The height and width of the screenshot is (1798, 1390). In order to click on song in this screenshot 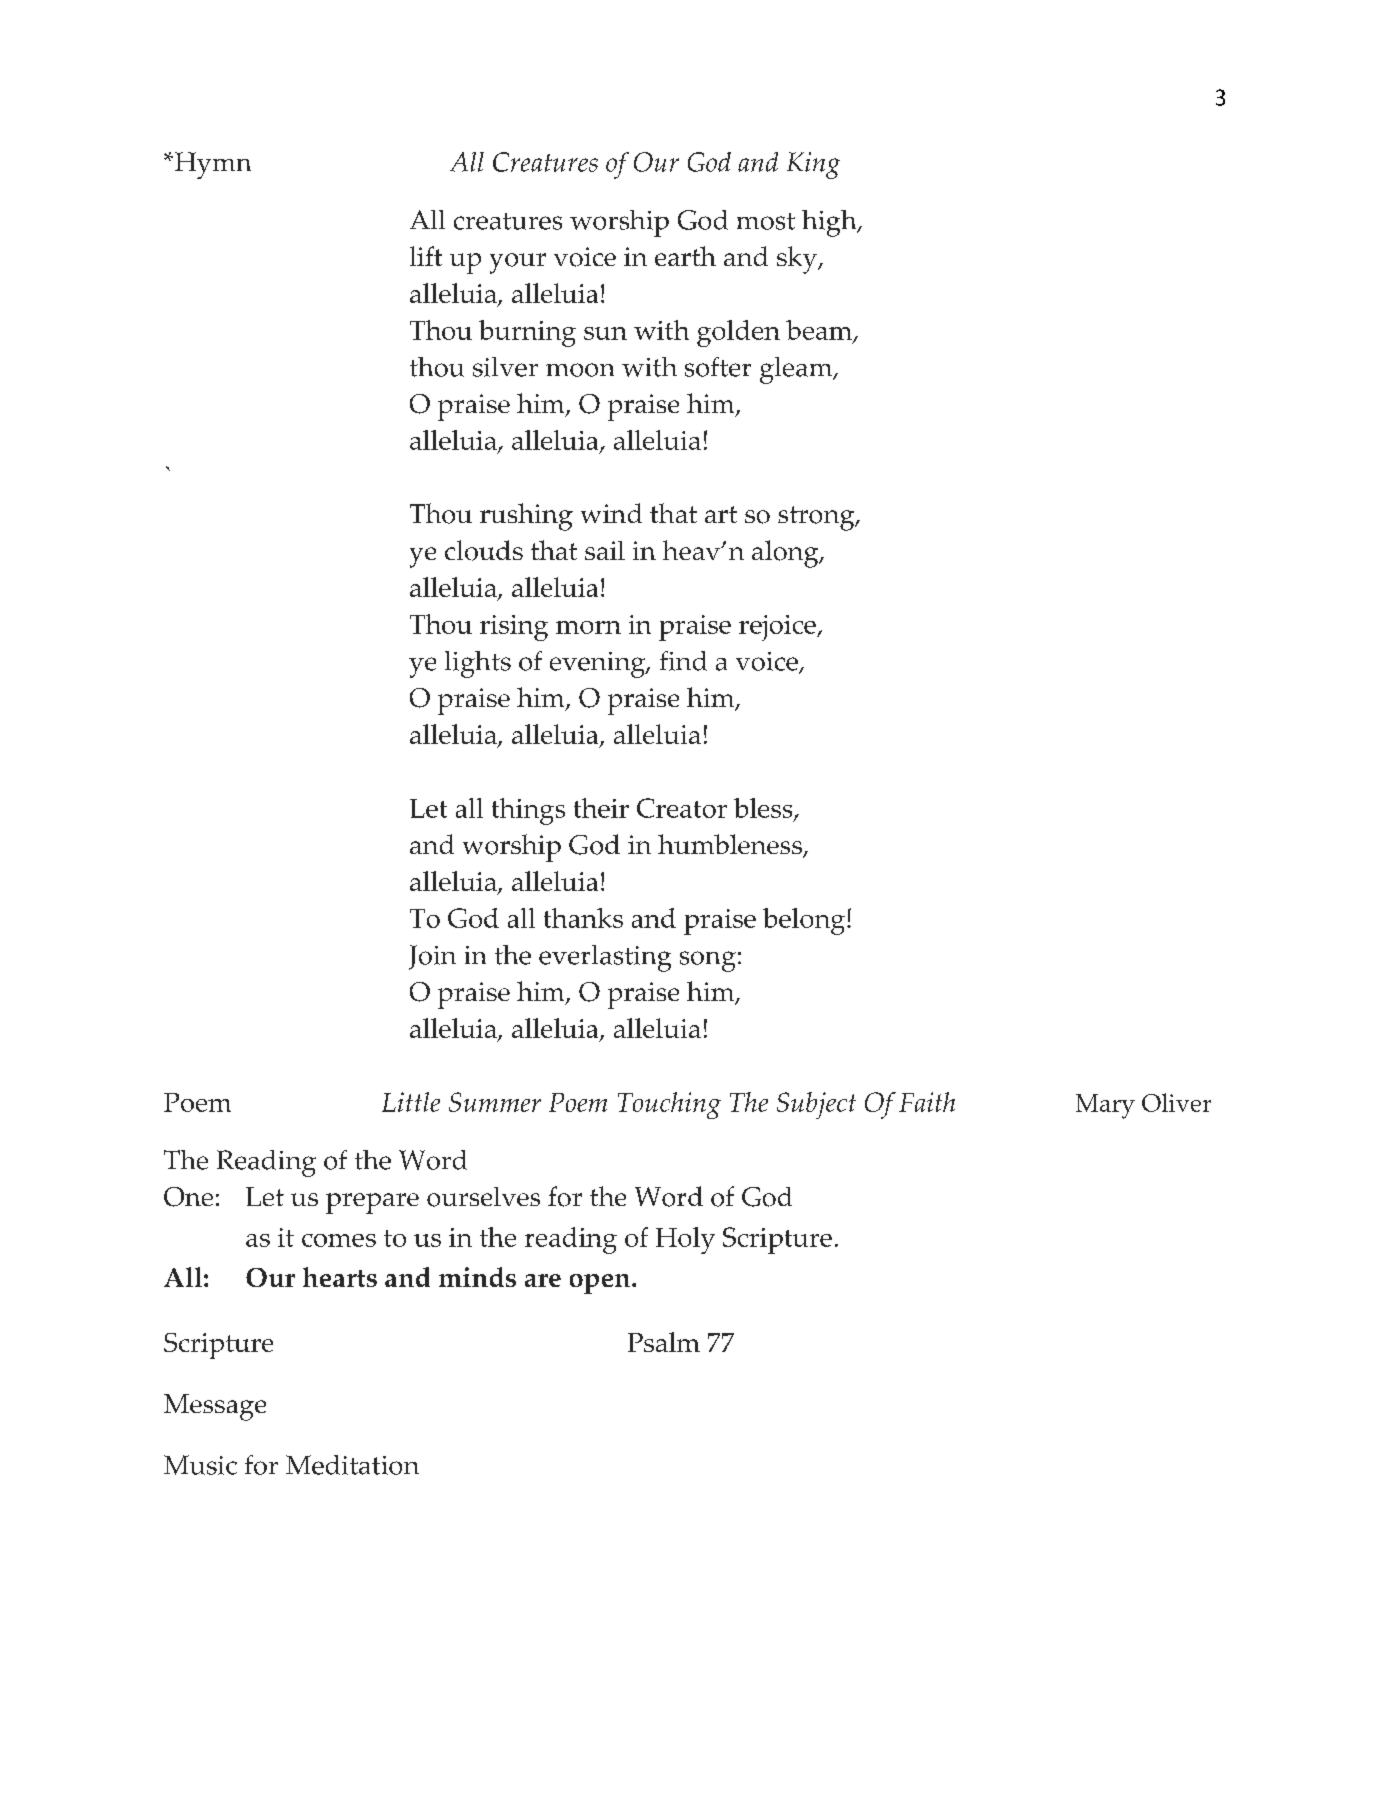, I will do `click(708, 961)`.
